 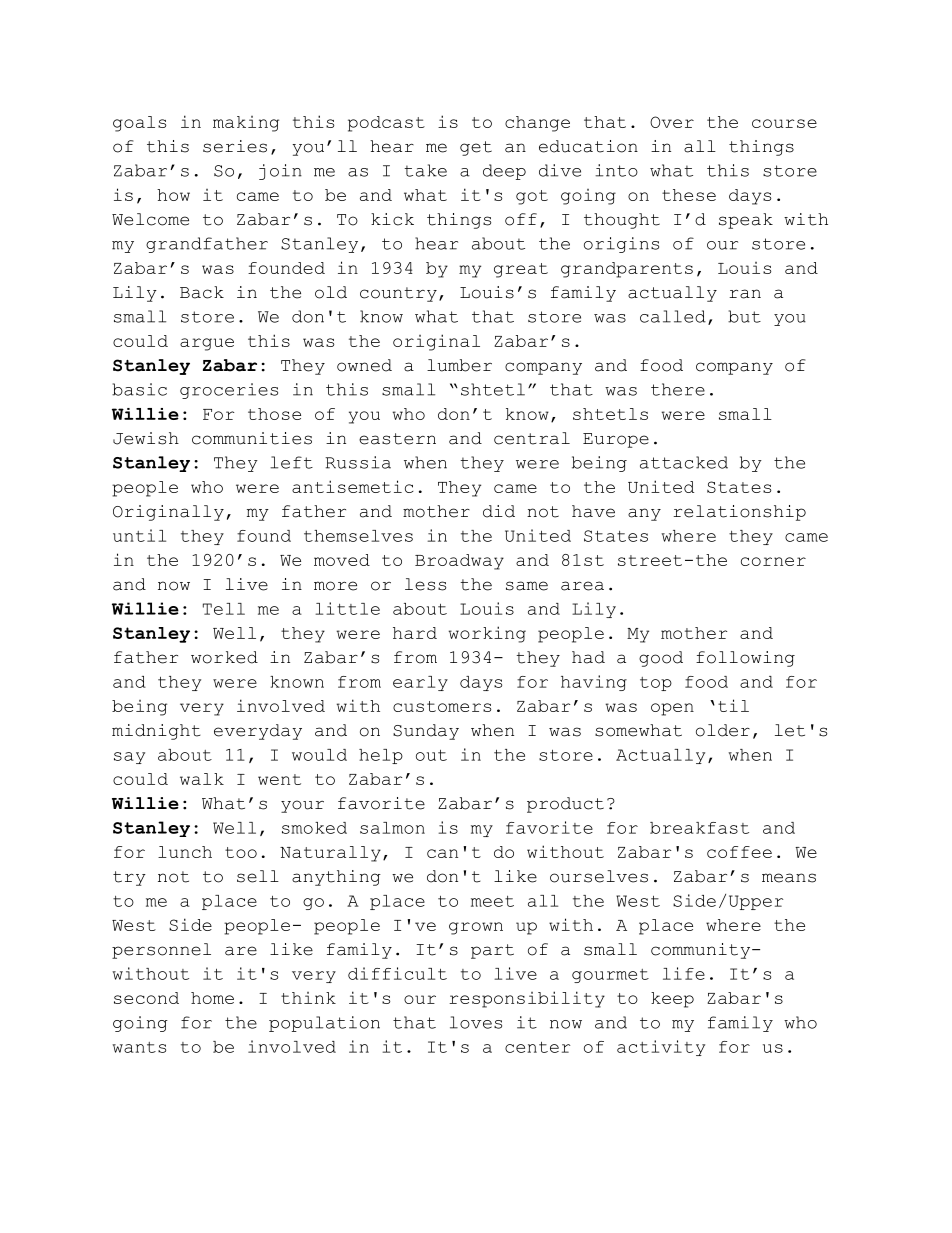 What do you see at coordinates (235, 146) in the screenshot?
I see `series` at bounding box center [235, 146].
